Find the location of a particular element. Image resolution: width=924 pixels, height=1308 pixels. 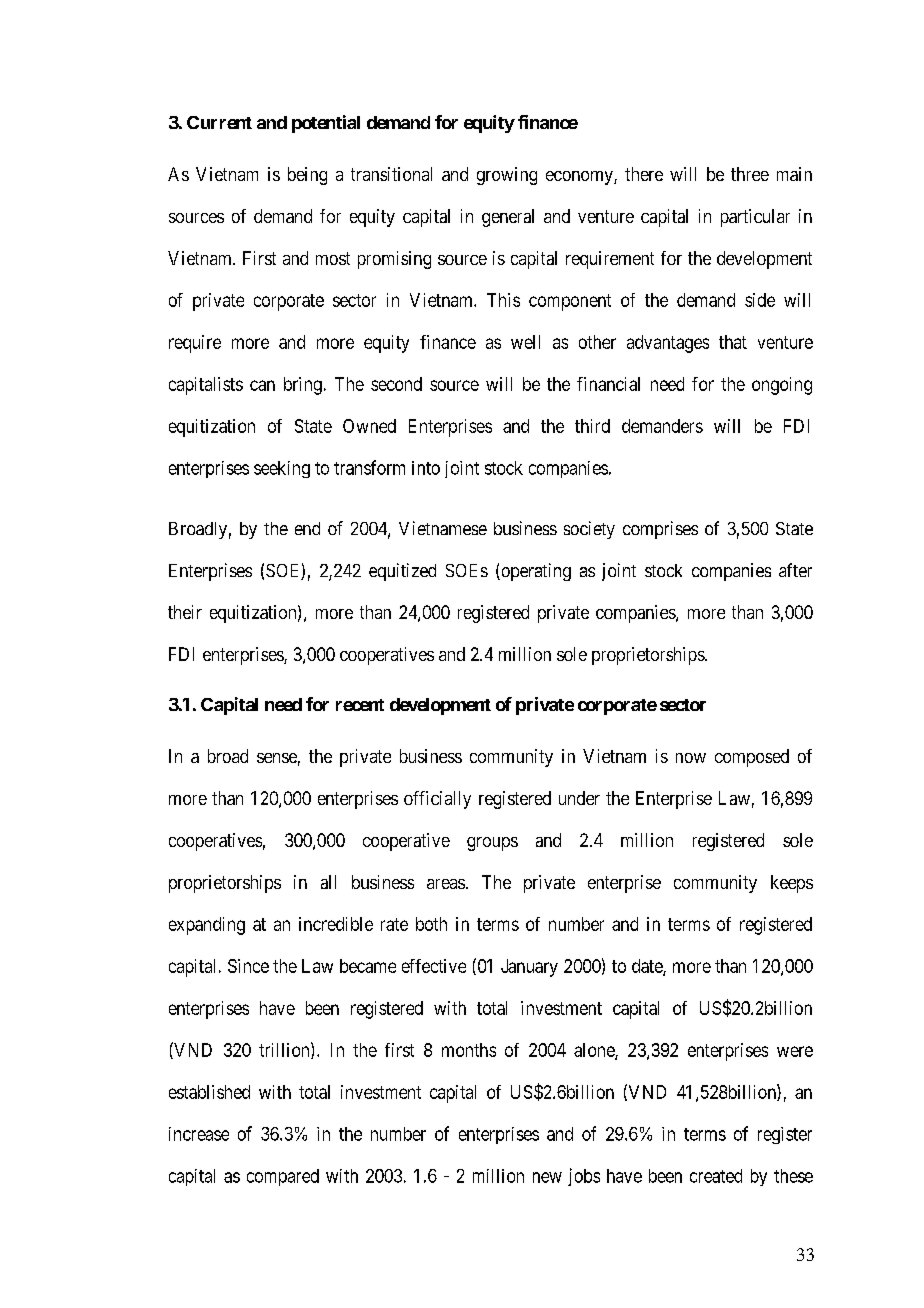

comprises is located at coordinates (660, 530).
